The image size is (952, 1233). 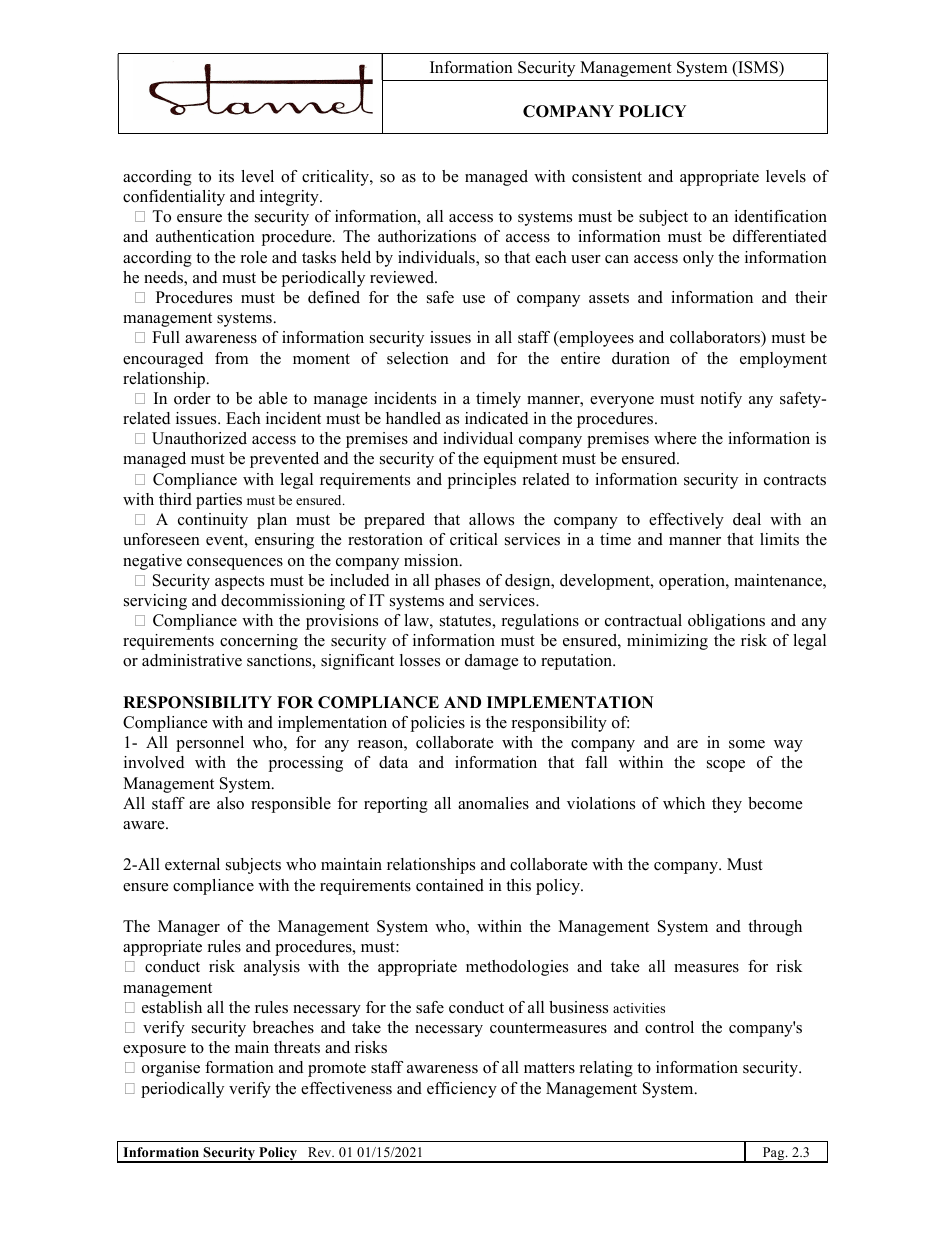 I want to click on indicated, so click(x=496, y=418).
